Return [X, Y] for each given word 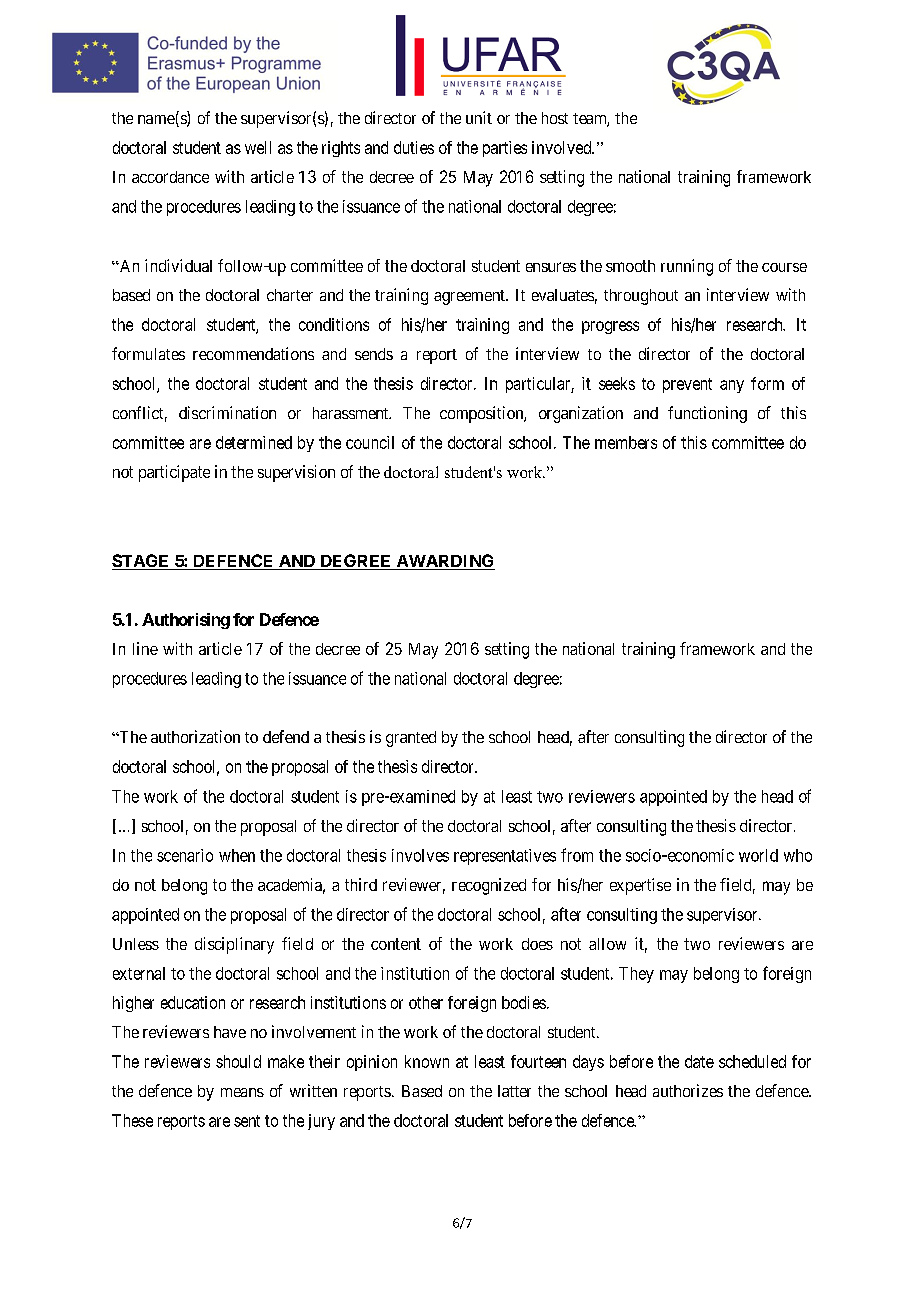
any [732, 386]
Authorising [186, 621]
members [626, 442]
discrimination [227, 412]
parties [505, 149]
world [758, 855]
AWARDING [444, 562]
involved [563, 147]
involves [420, 855]
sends [374, 354]
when [237, 855]
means [242, 1092]
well [258, 147]
